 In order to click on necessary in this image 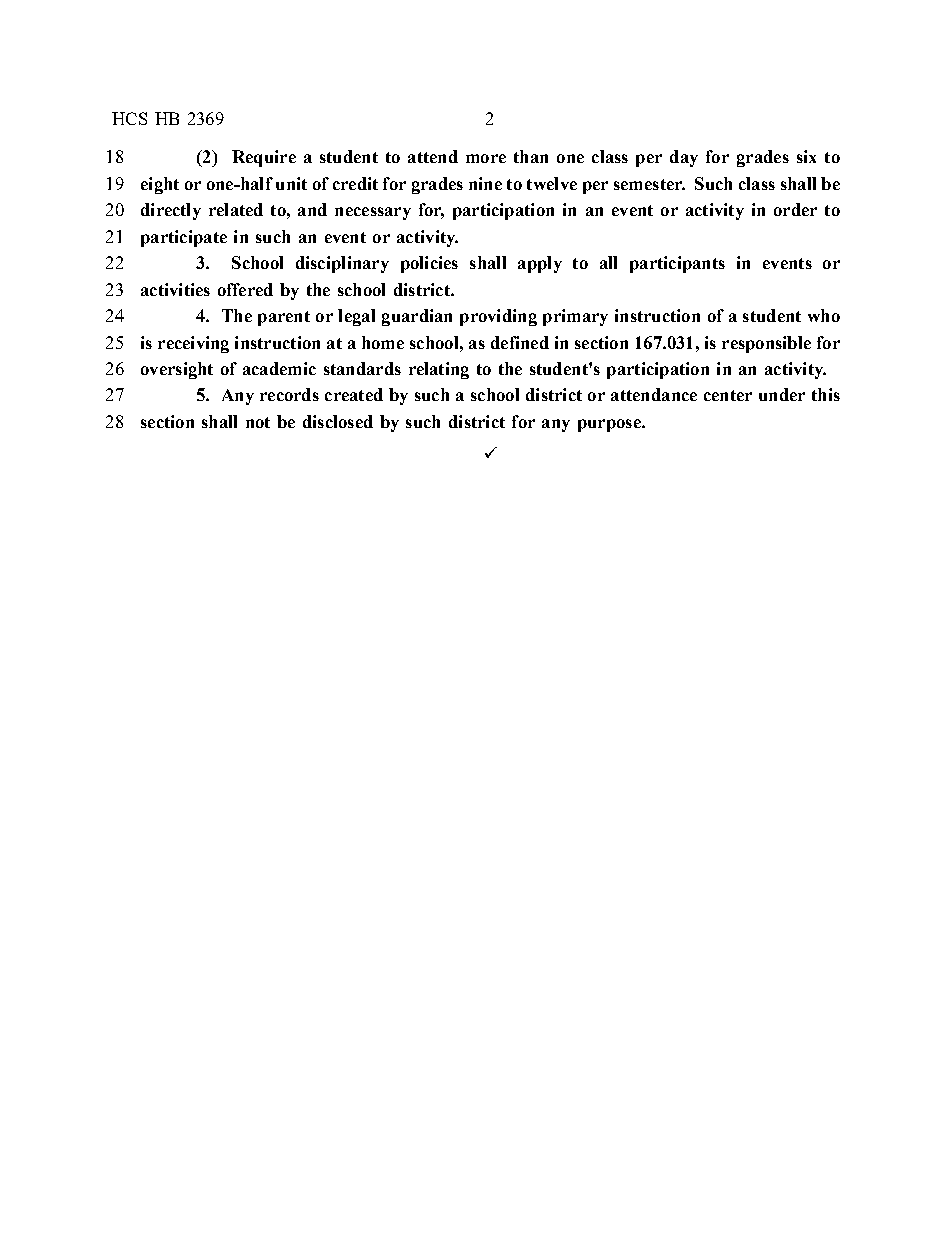, I will do `click(373, 213)`.
